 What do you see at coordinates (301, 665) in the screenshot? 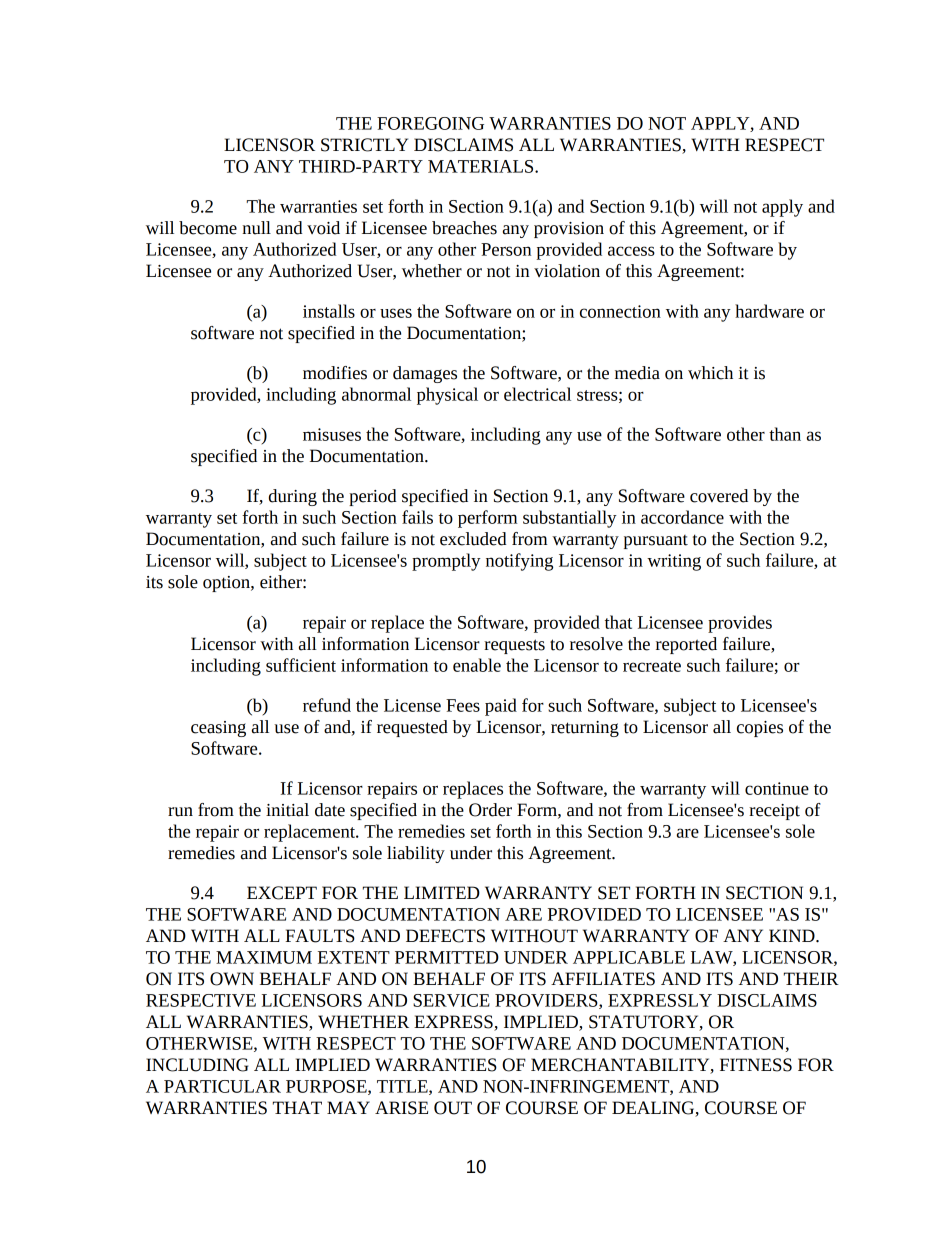
I see `sufficient` at bounding box center [301, 665].
